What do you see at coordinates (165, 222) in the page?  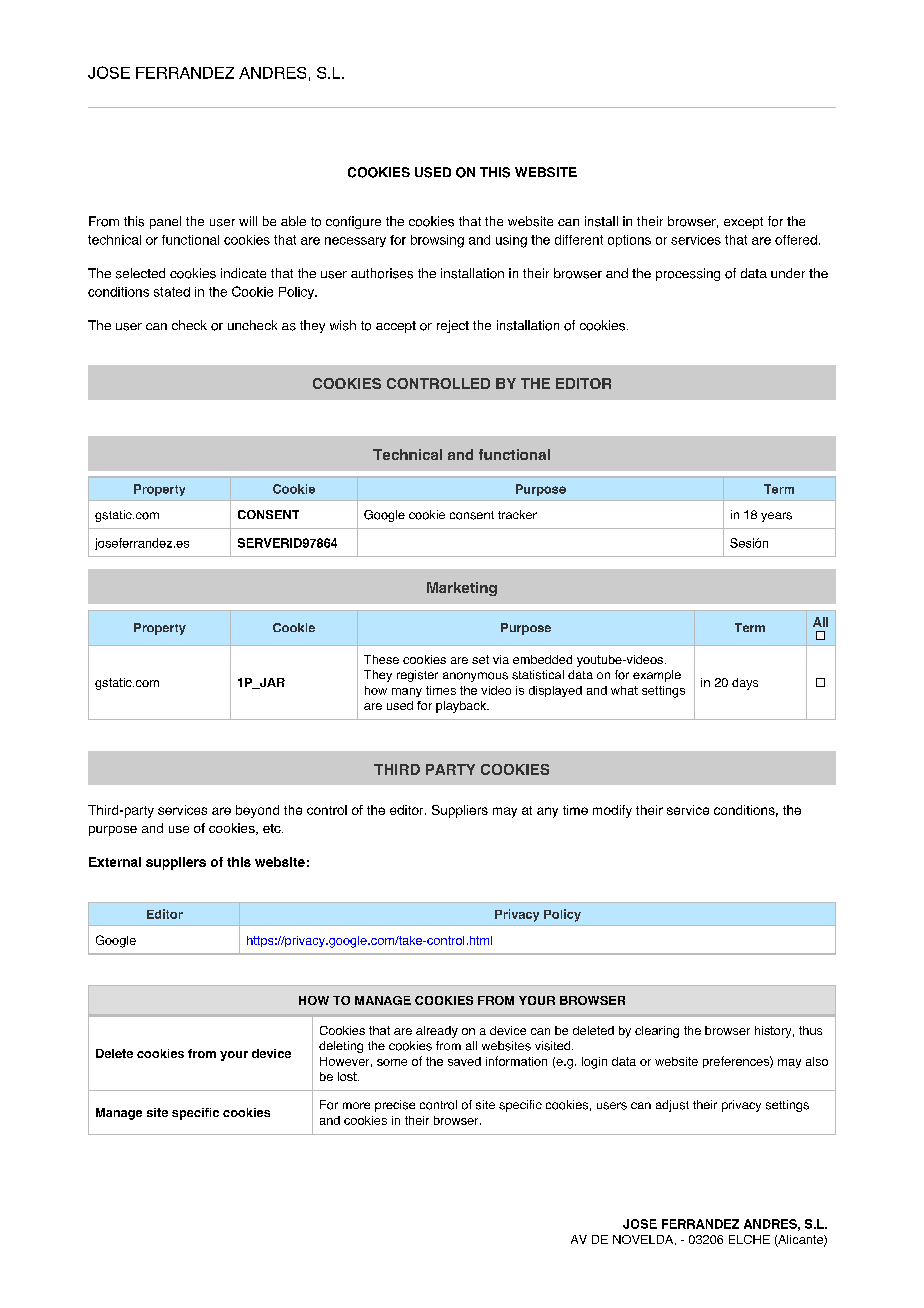 I see `panel` at bounding box center [165, 222].
